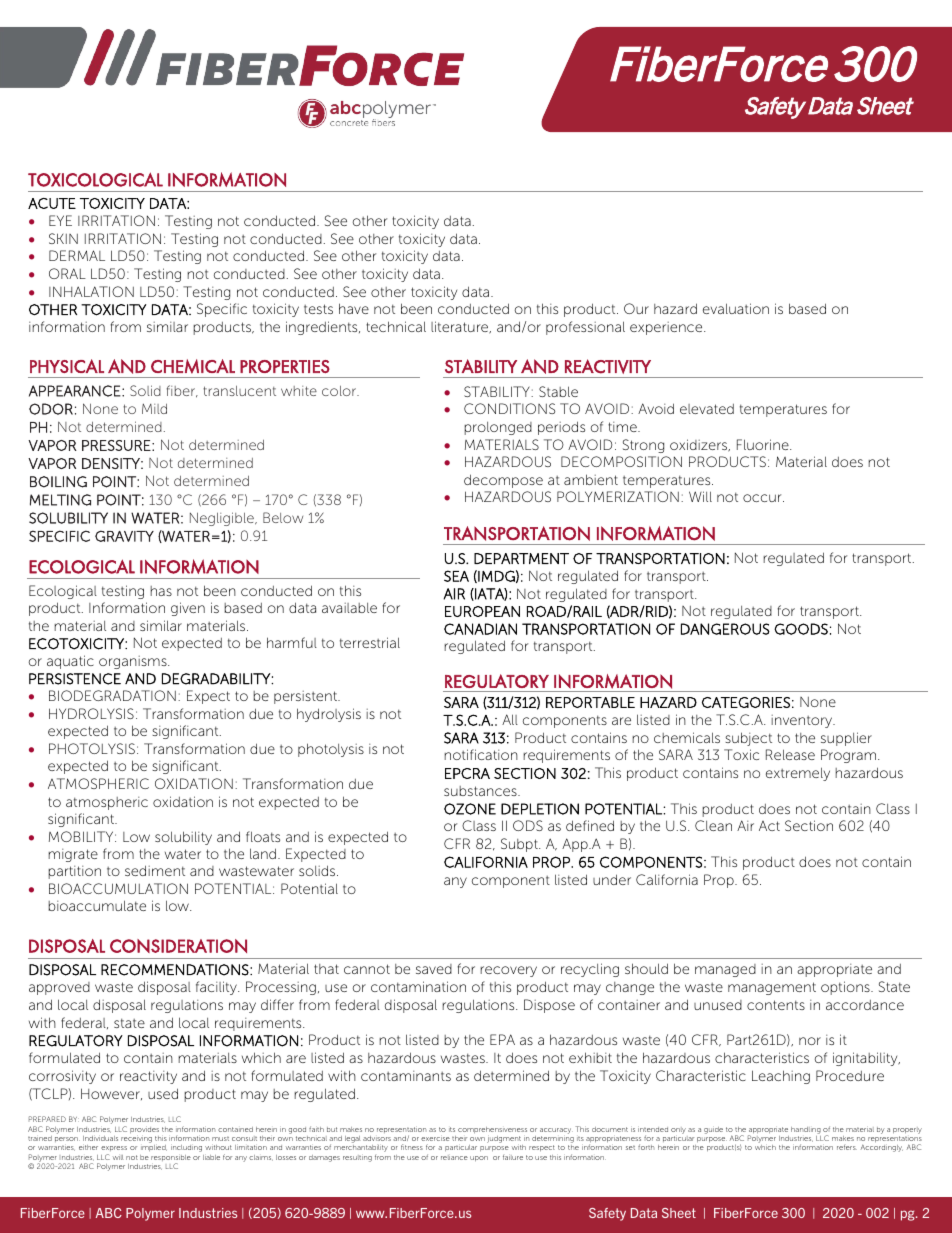  Describe the element at coordinates (736, 308) in the screenshot. I see `evaluation` at that location.
